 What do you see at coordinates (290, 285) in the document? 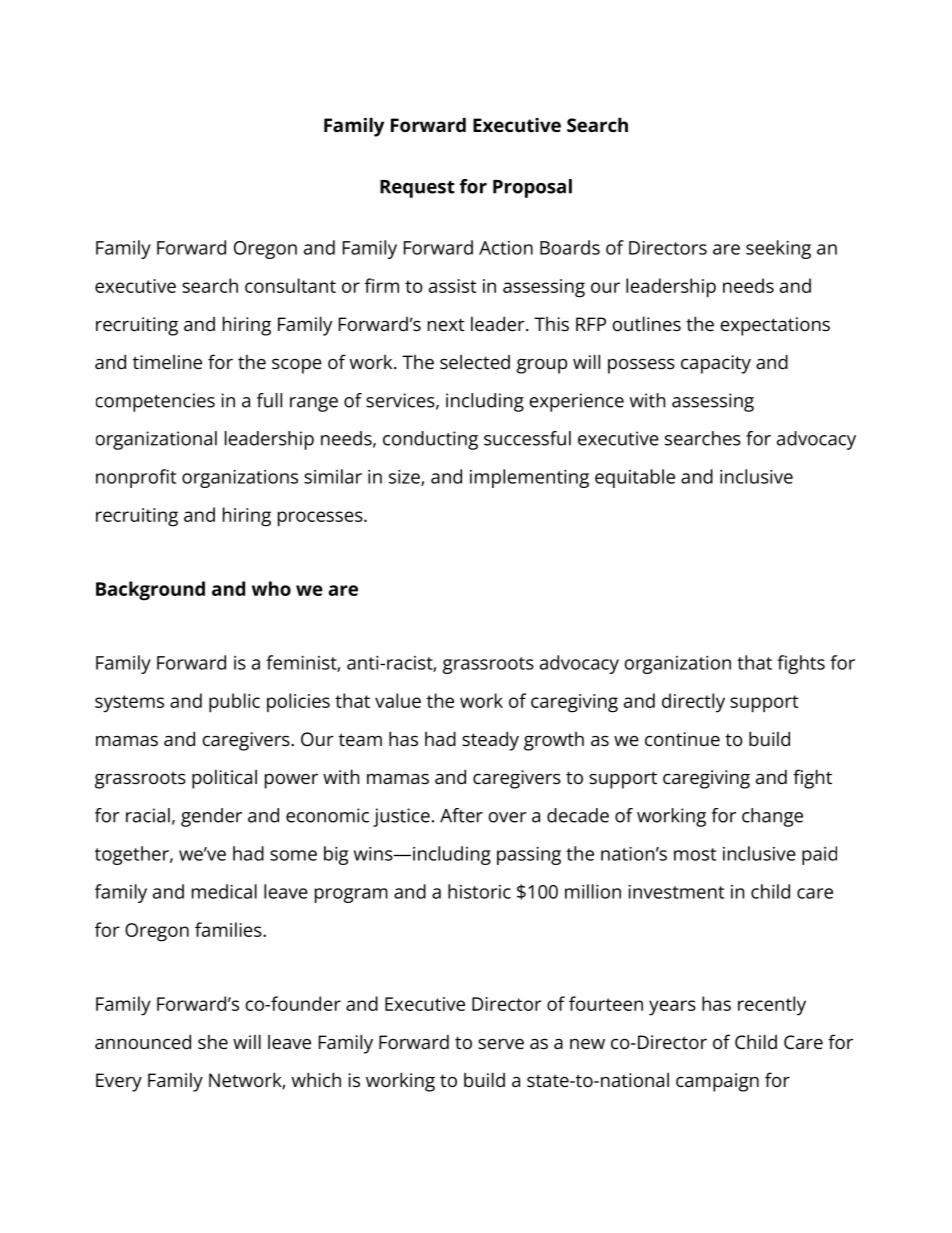
I see `consultant` at bounding box center [290, 285].
